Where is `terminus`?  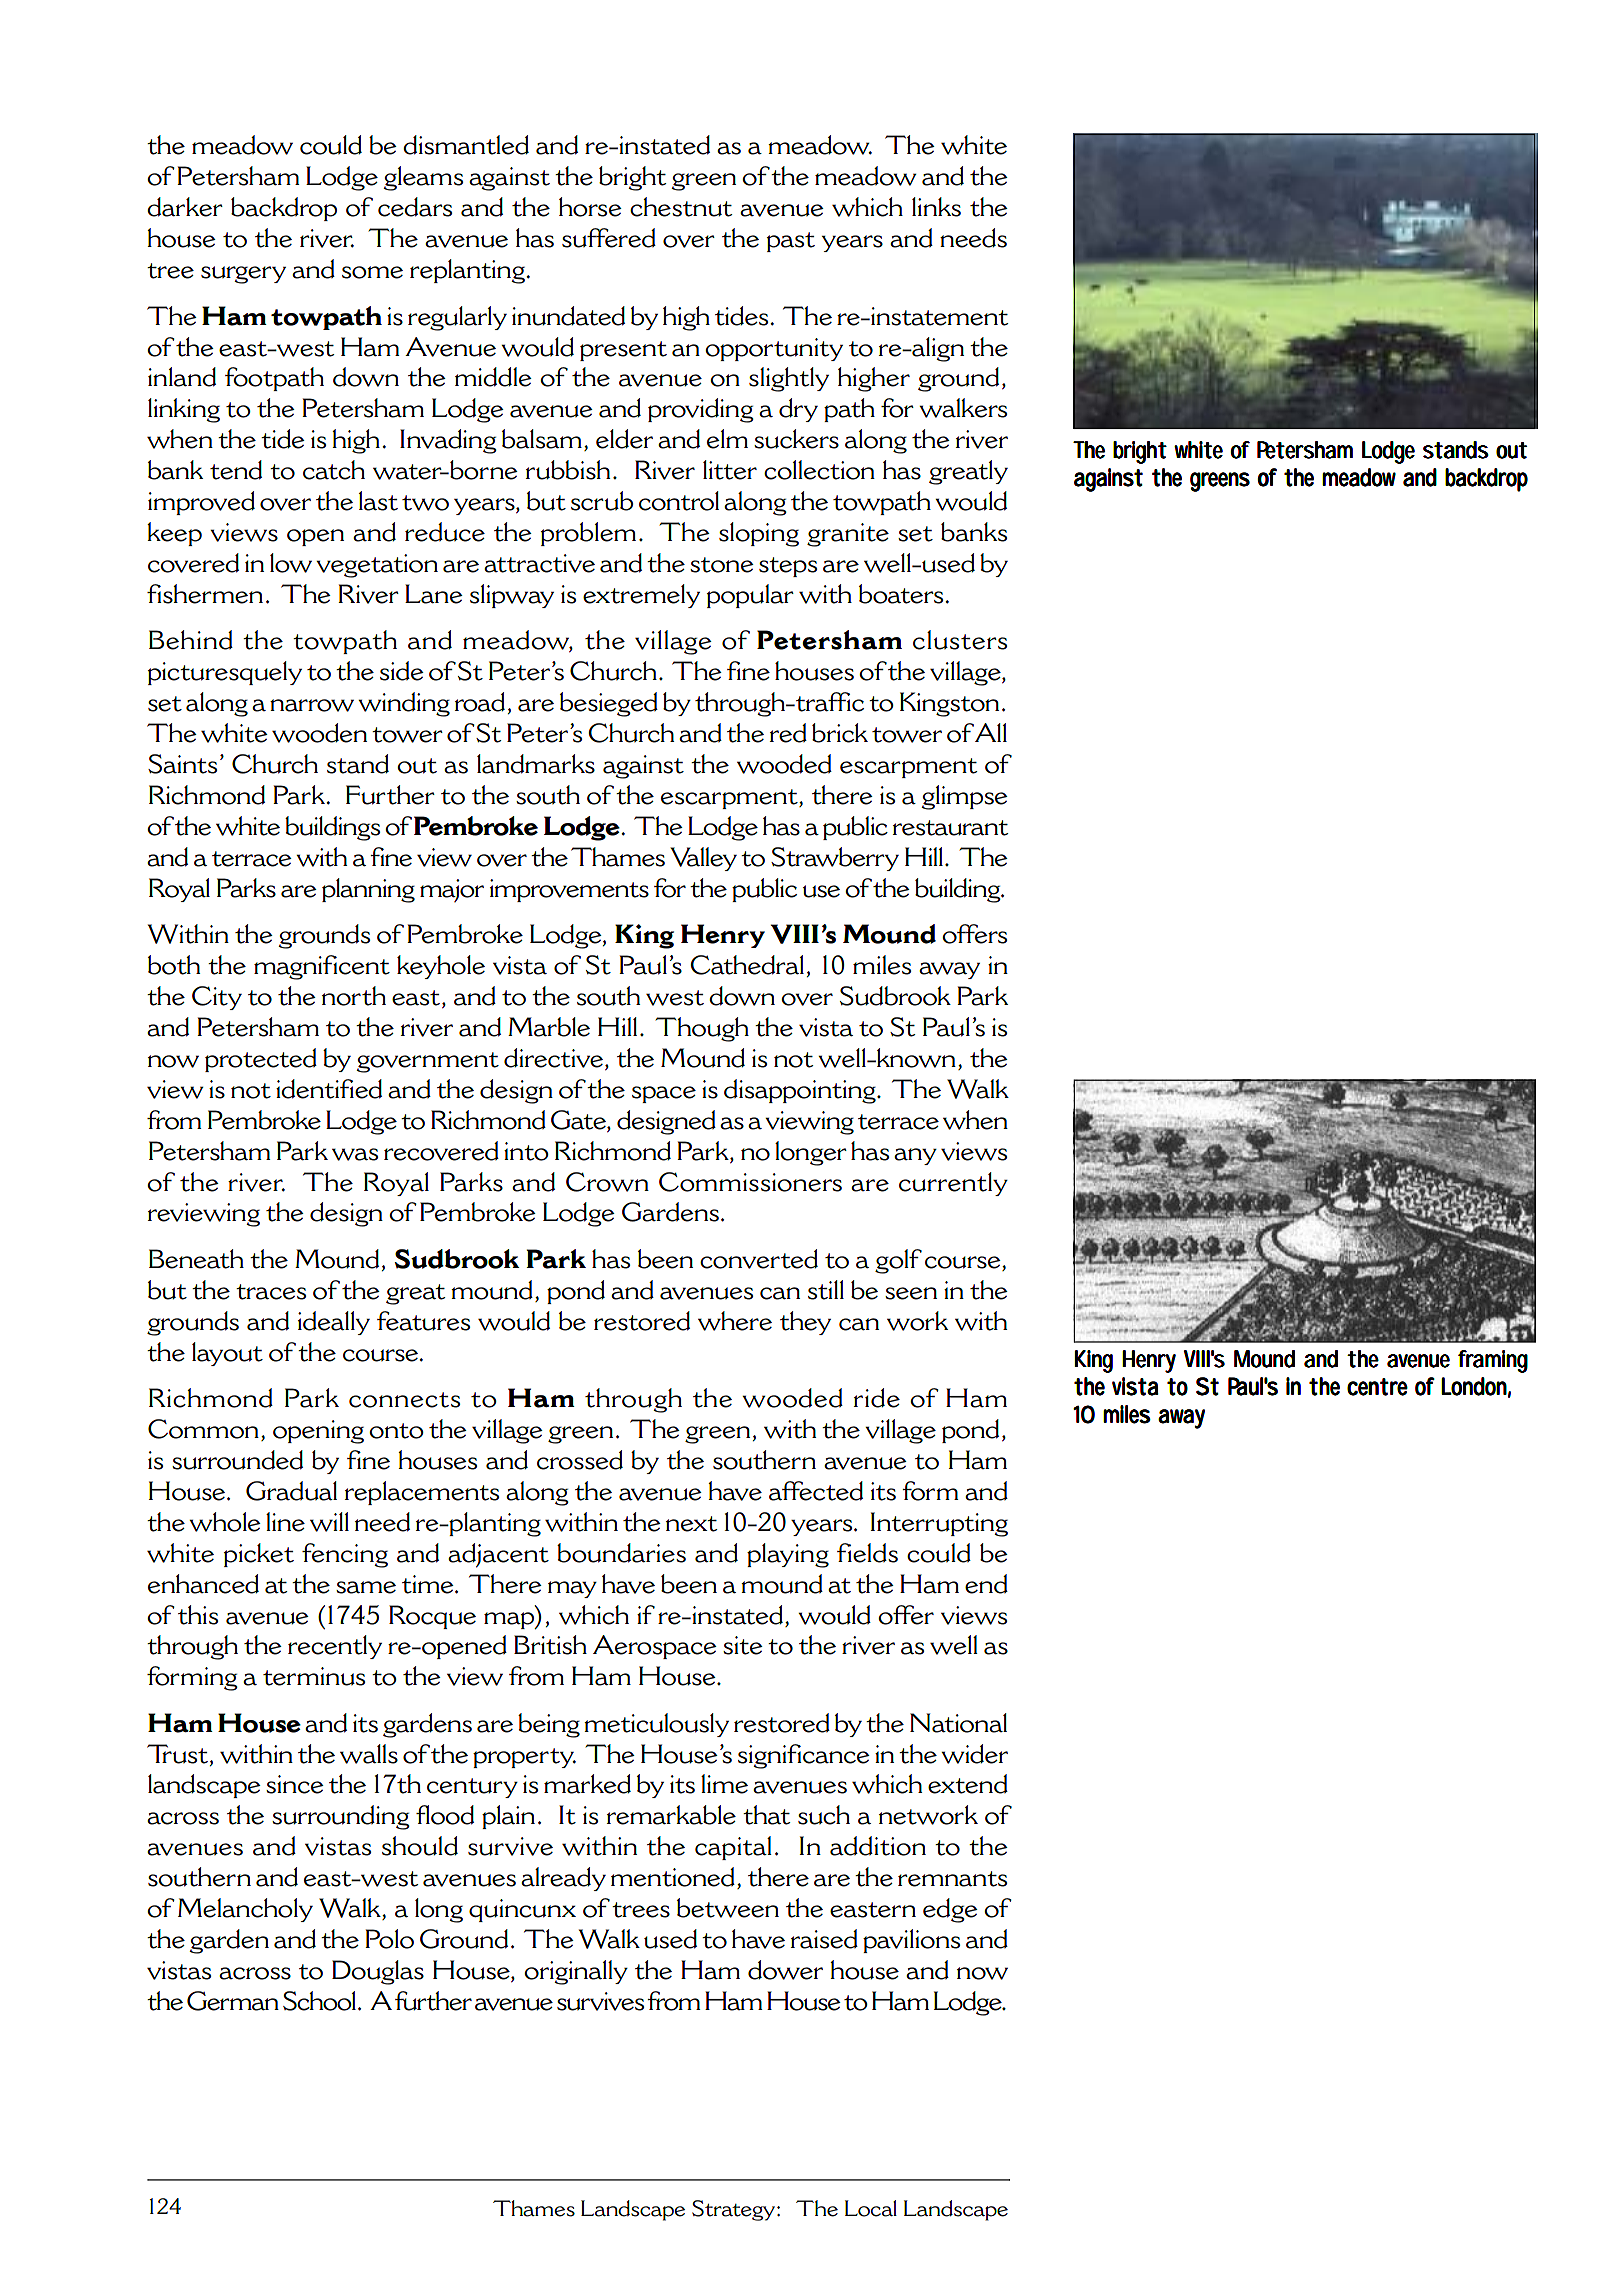 terminus is located at coordinates (314, 1676).
